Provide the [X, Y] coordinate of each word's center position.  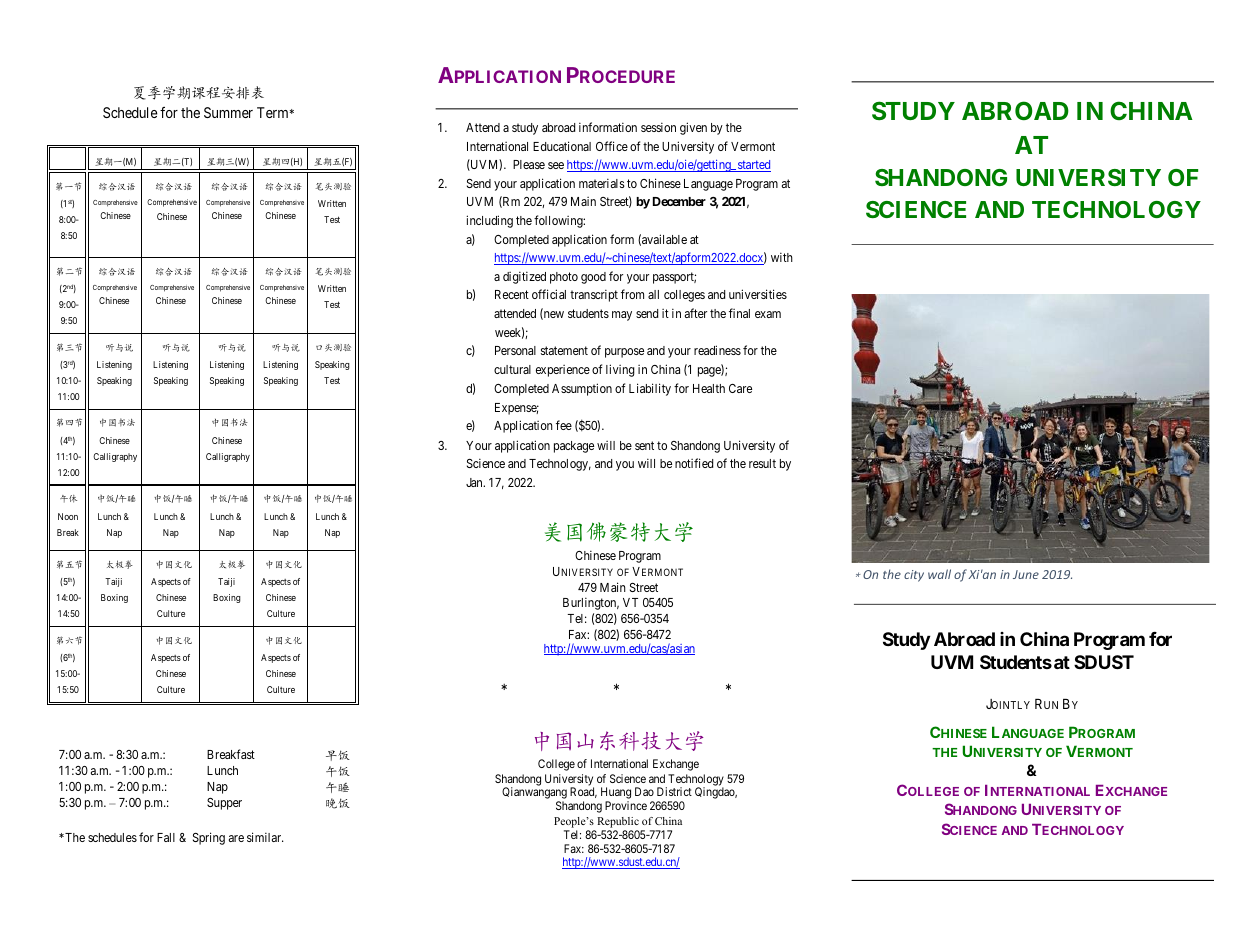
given [693, 128]
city [914, 576]
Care [740, 388]
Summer [228, 112]
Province [626, 805]
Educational [562, 146]
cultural [512, 369]
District [674, 791]
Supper [224, 804]
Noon [68, 516]
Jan [475, 482]
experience [563, 371]
